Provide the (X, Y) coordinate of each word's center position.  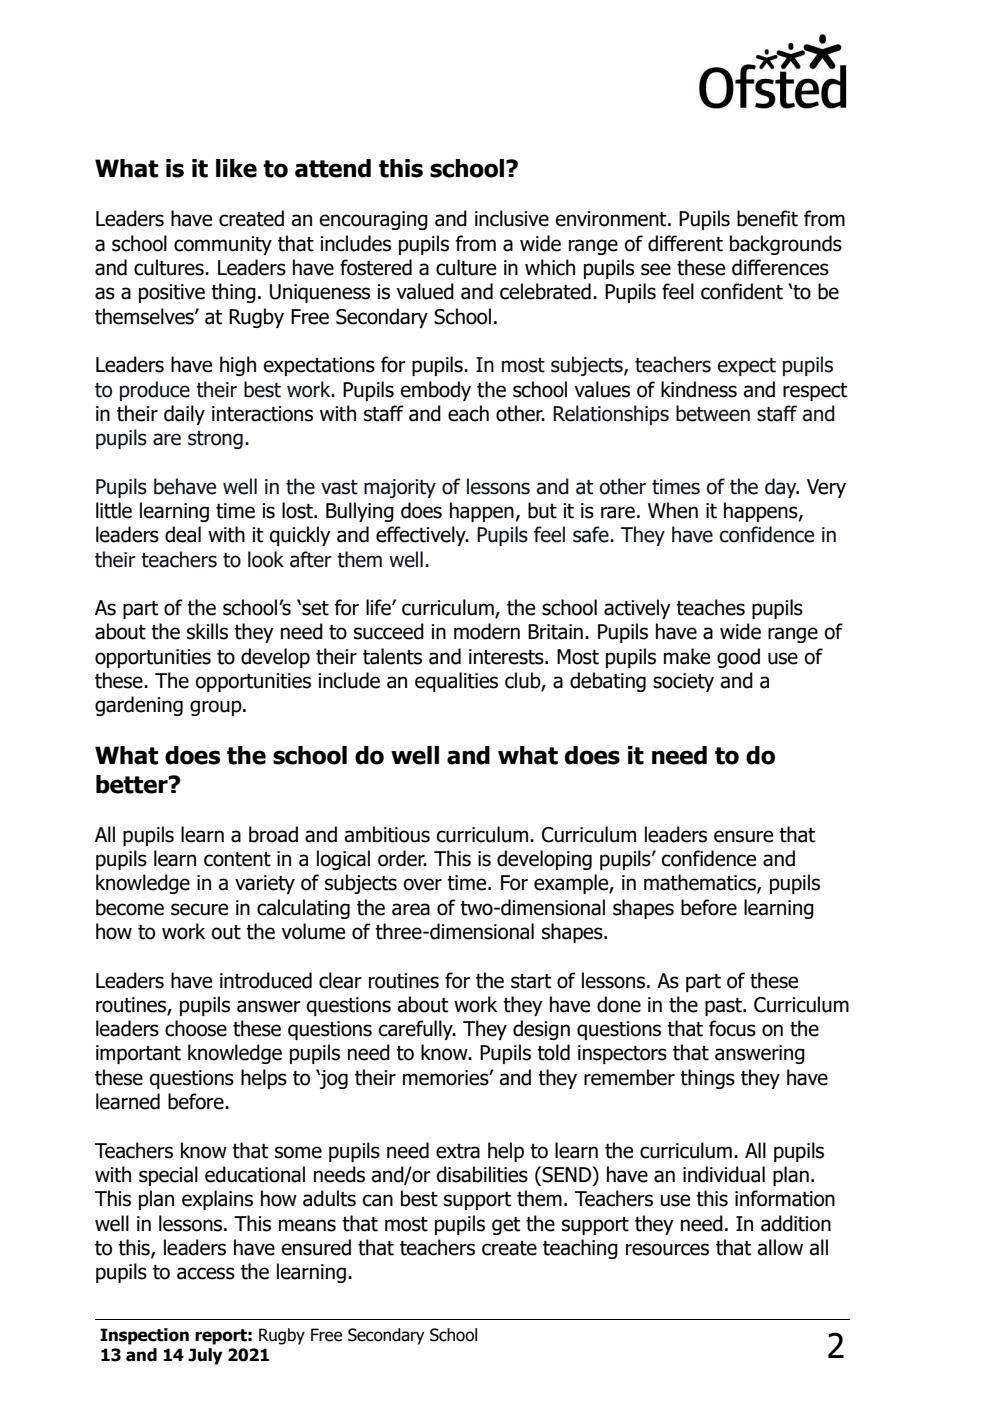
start (531, 981)
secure (199, 909)
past (724, 1007)
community (223, 245)
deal (183, 534)
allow (780, 1247)
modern (487, 631)
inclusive (512, 218)
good (738, 658)
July (205, 1356)
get (506, 1226)
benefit (767, 218)
